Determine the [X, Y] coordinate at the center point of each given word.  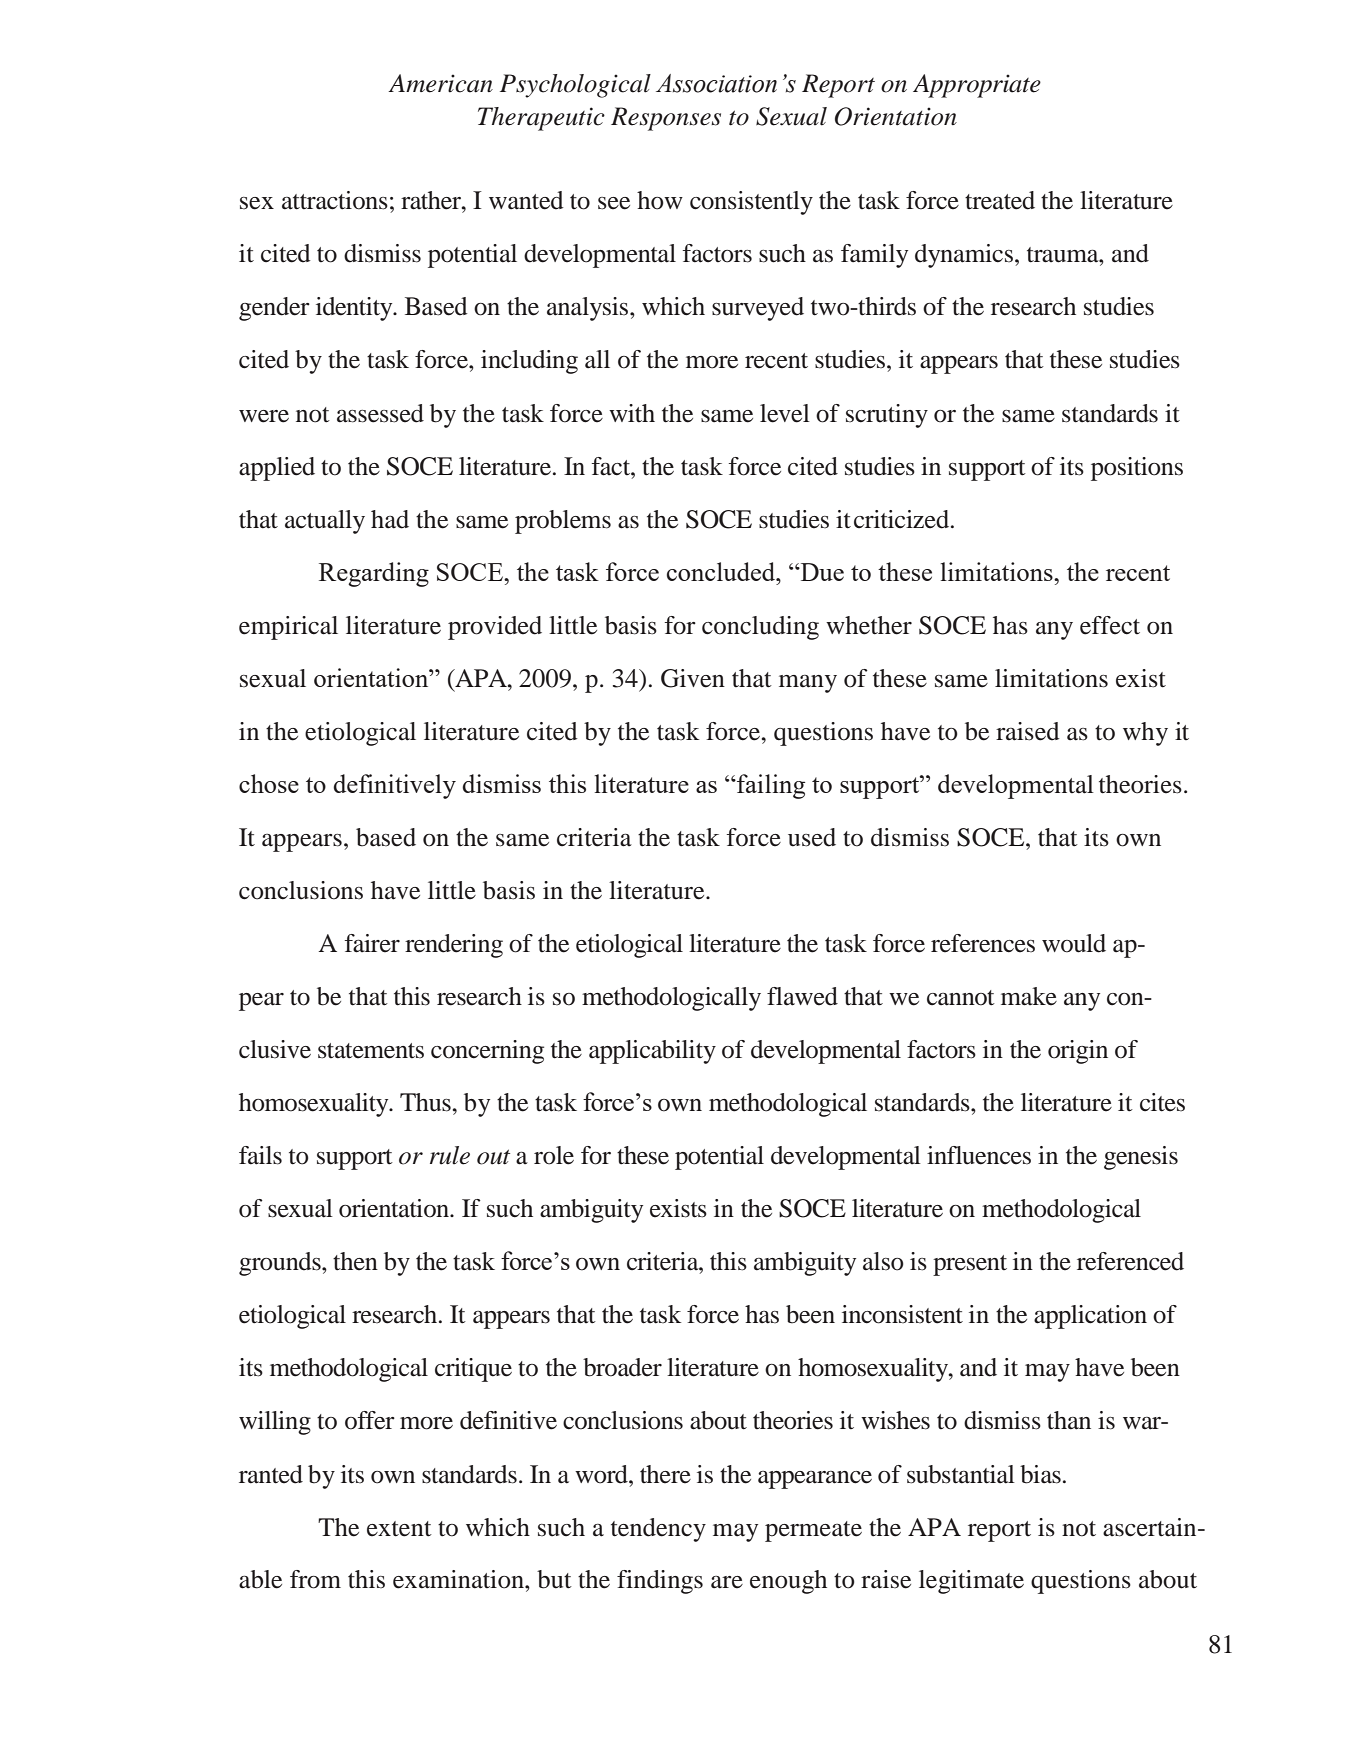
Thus [425, 1102]
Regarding [374, 574]
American [440, 83]
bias [1040, 1474]
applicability [652, 1052]
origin [1078, 1052]
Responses [666, 119]
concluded [722, 571]
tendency [658, 1530]
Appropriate [977, 86]
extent [399, 1529]
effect [1110, 625]
